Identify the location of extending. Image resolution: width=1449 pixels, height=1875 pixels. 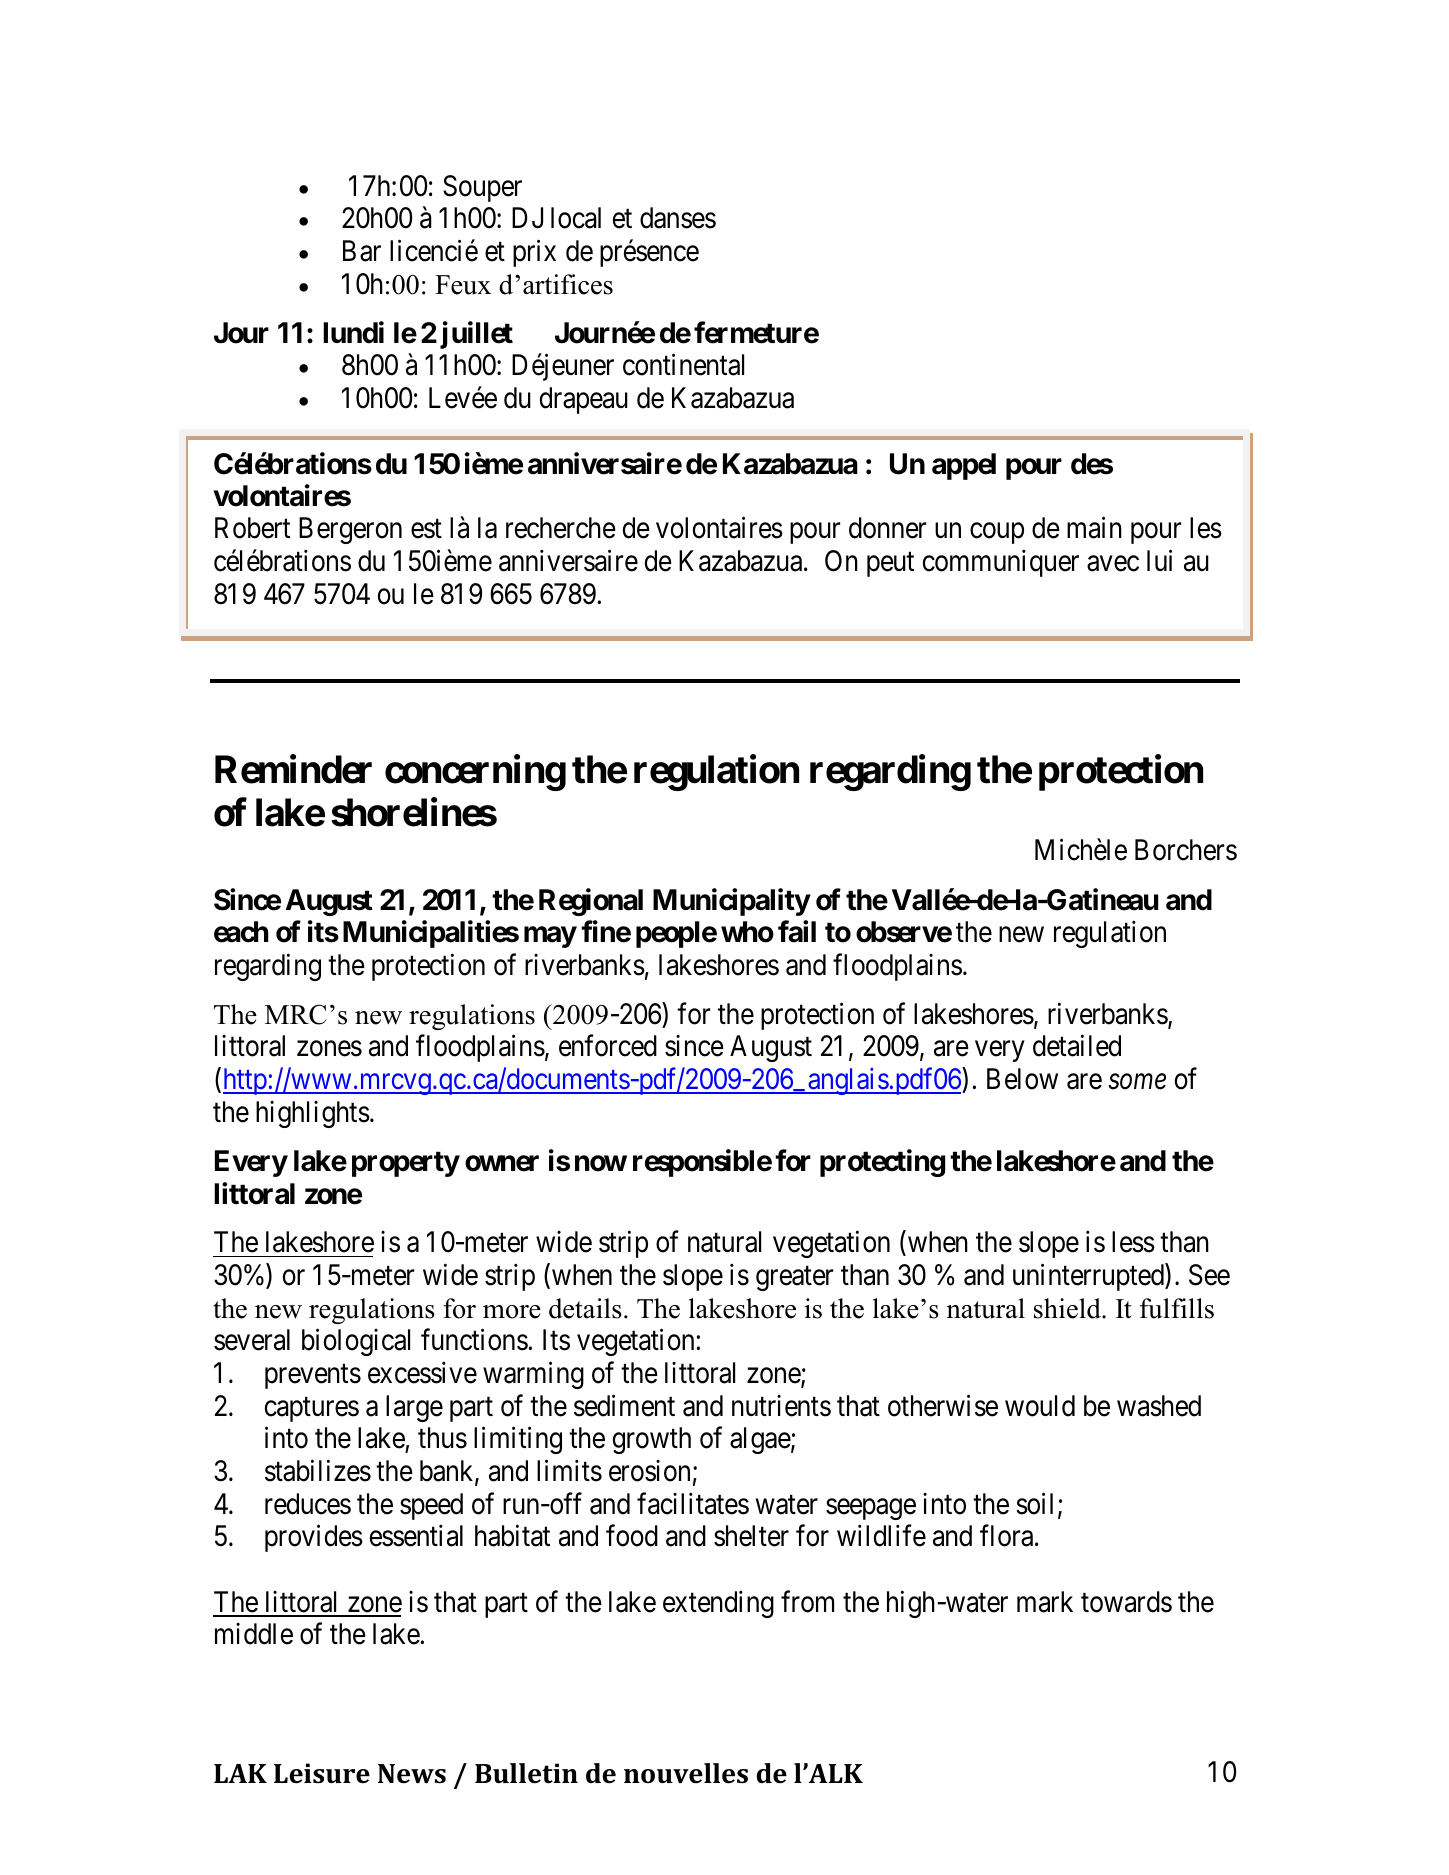
(718, 1604).
